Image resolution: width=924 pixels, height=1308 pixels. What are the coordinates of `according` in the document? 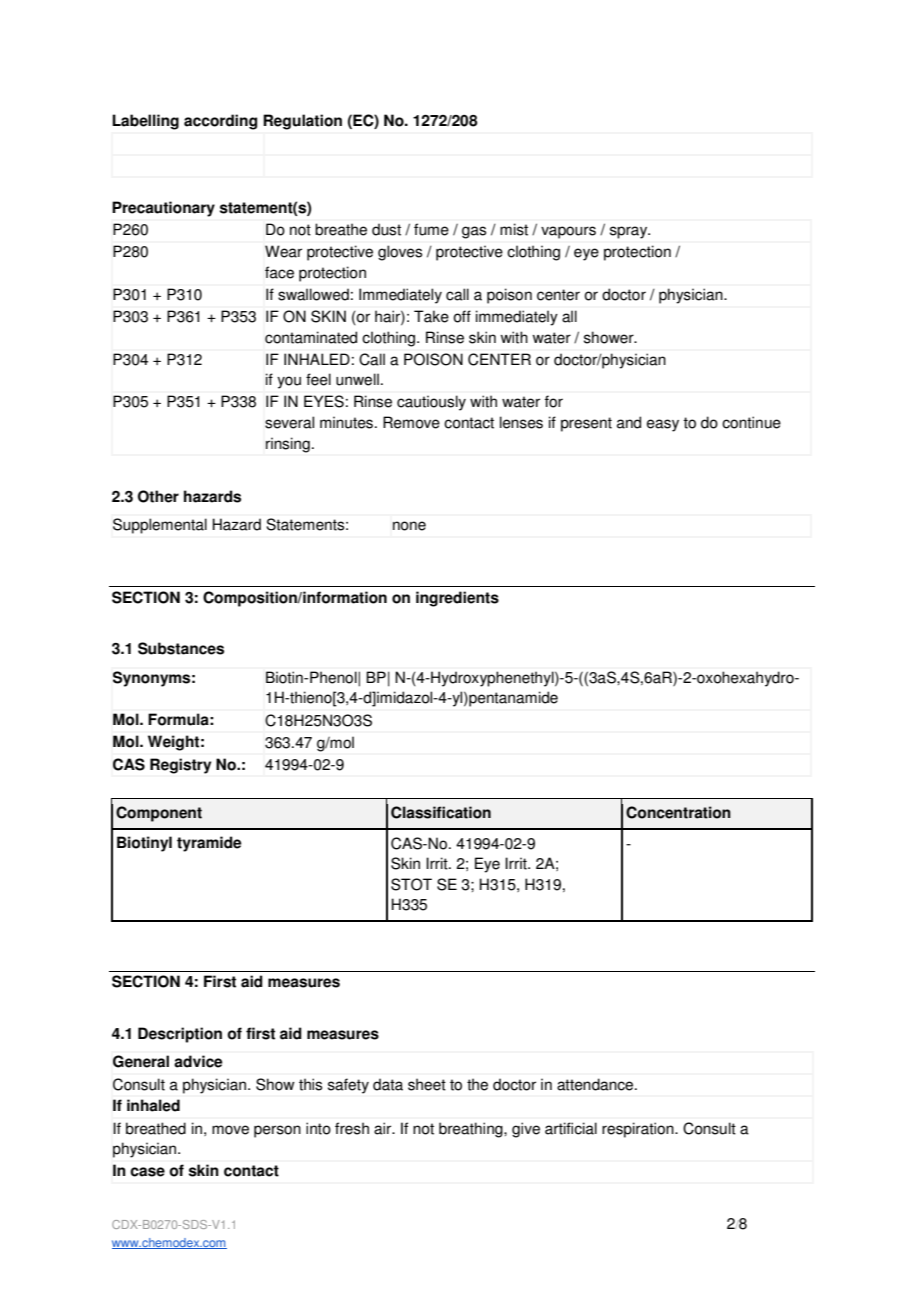 It's located at (220, 122).
